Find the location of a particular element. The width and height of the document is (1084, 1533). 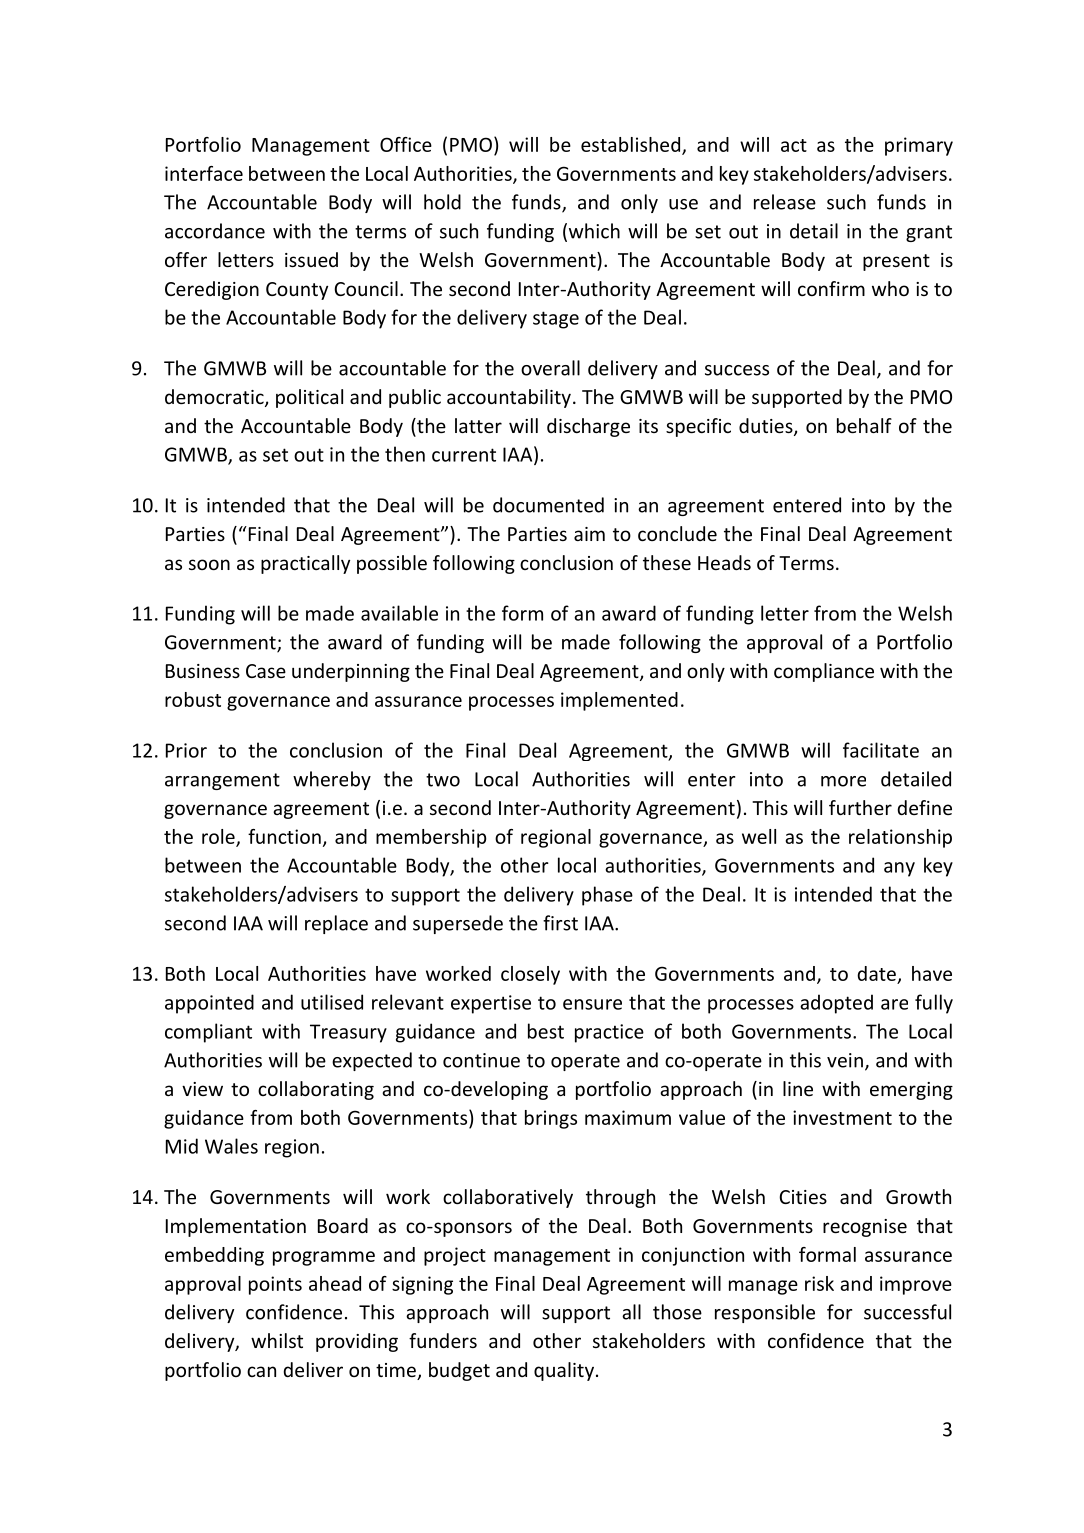

more is located at coordinates (843, 781).
